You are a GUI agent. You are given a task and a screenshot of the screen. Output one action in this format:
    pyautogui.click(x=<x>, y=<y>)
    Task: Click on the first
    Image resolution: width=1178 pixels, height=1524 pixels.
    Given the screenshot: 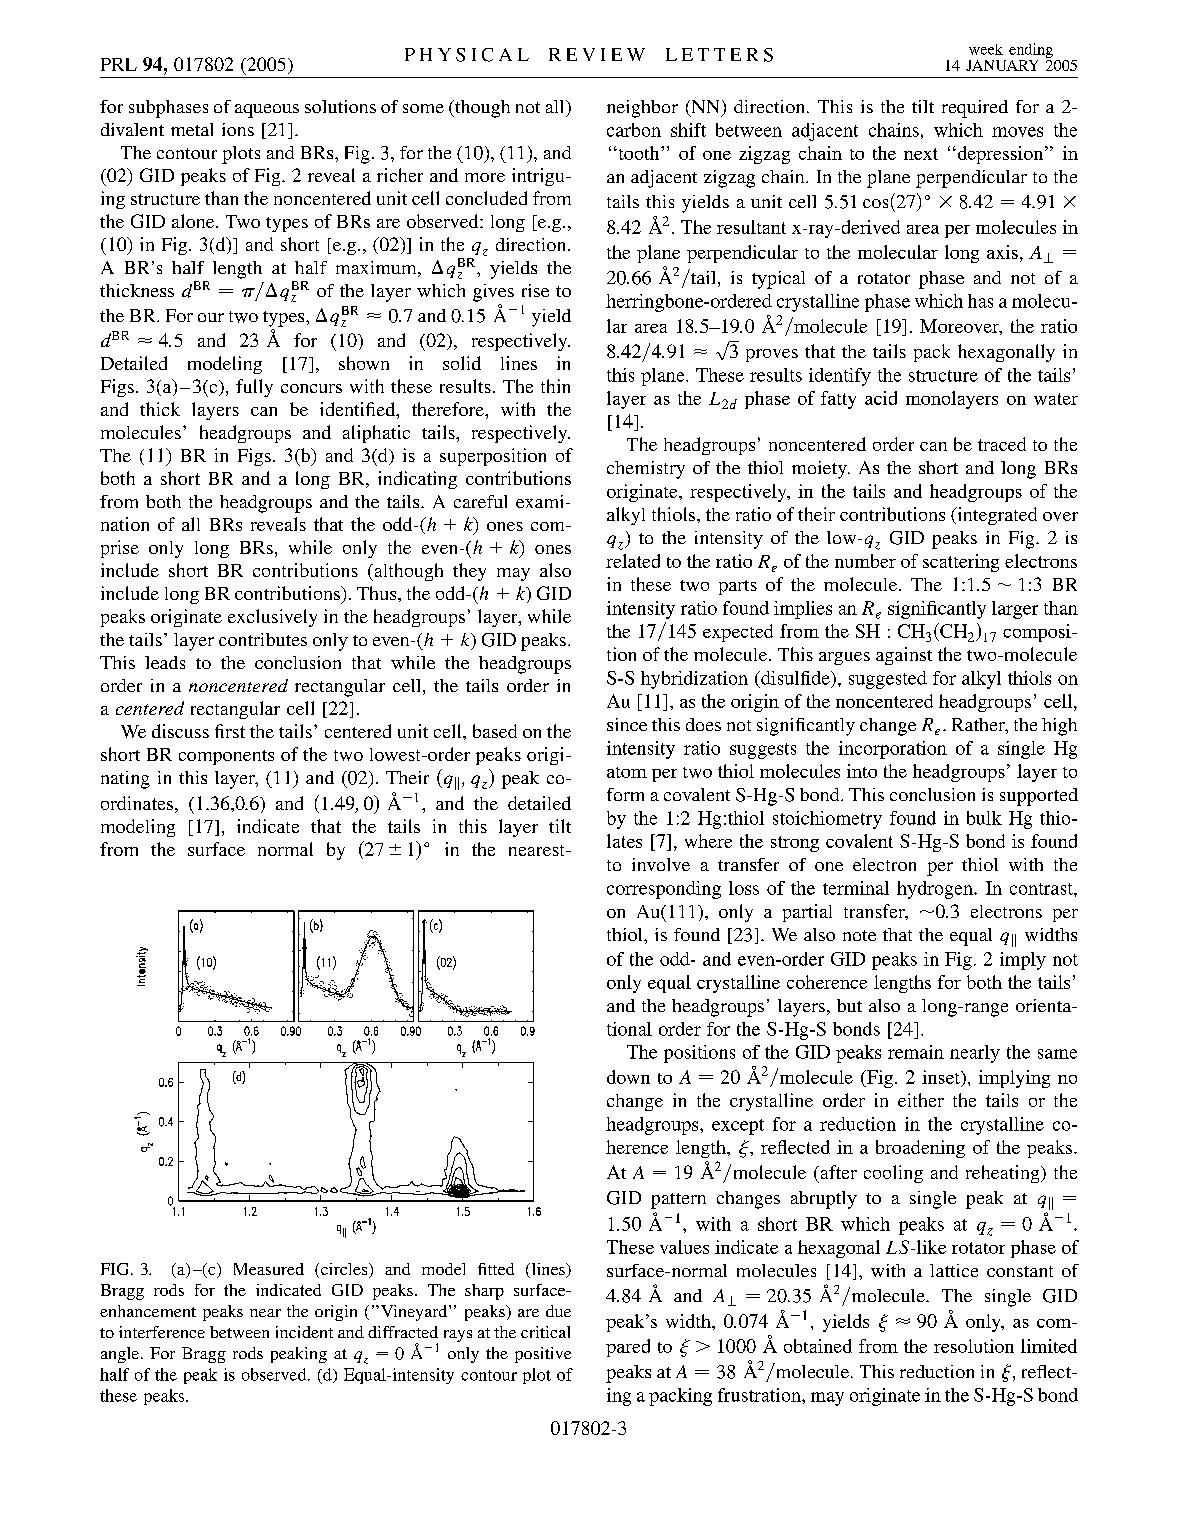 What is the action you would take?
    pyautogui.click(x=230, y=731)
